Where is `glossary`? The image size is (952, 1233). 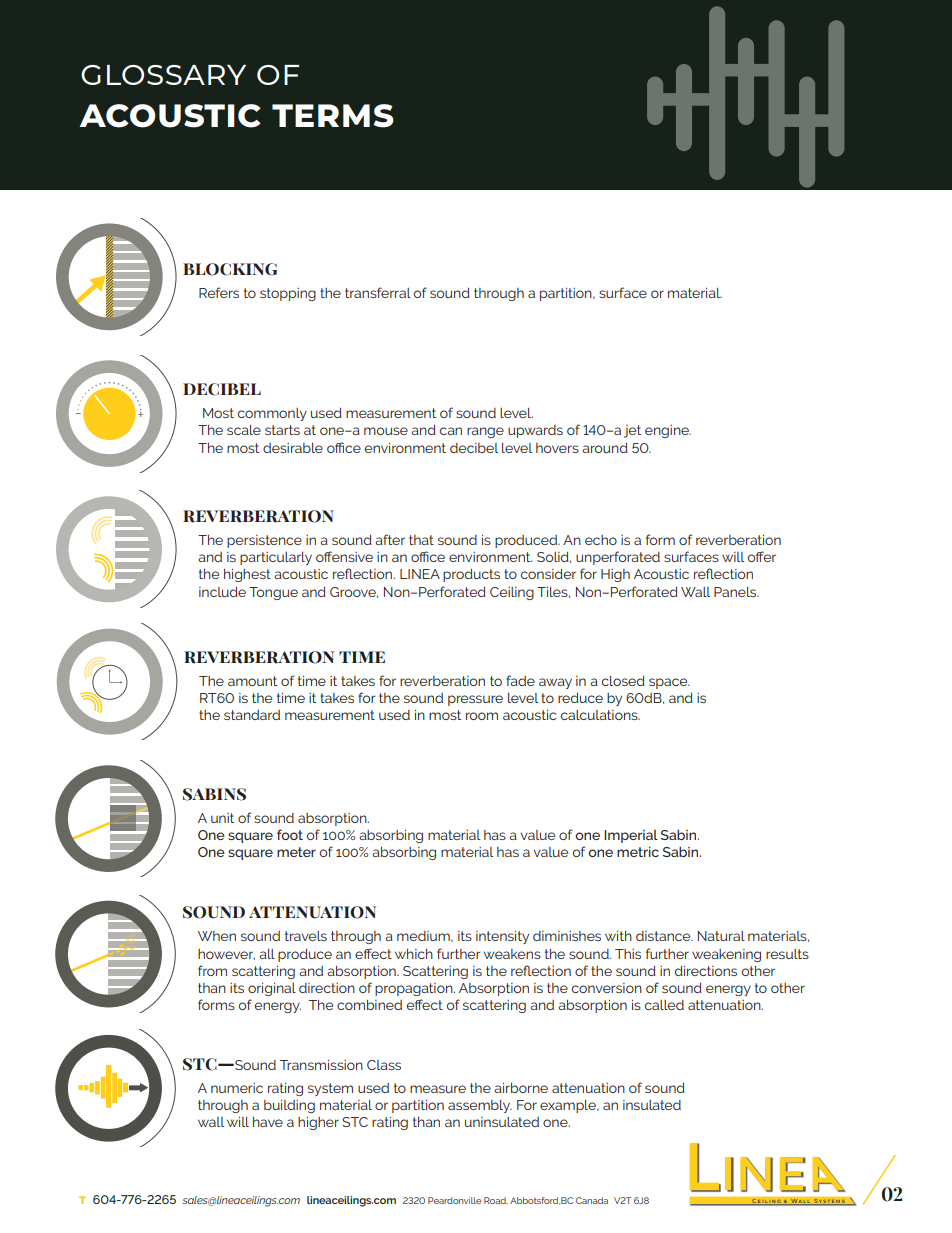
glossary is located at coordinates (163, 75).
